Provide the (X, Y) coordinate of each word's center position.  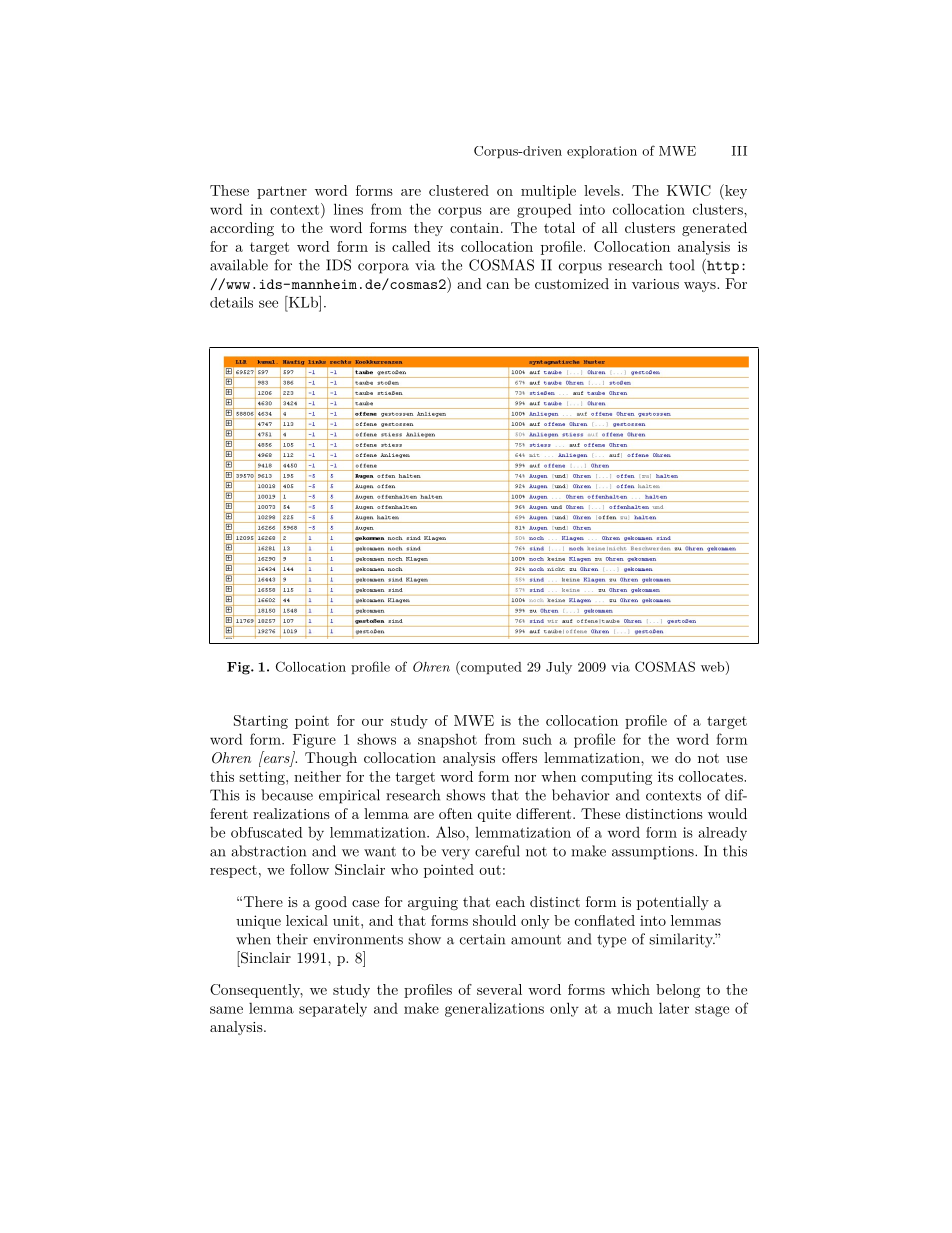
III (739, 151)
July (559, 668)
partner (282, 192)
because (287, 795)
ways (701, 287)
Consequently (256, 991)
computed (490, 668)
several (499, 989)
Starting (261, 722)
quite (494, 815)
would (727, 813)
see (268, 304)
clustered (459, 190)
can (498, 285)
